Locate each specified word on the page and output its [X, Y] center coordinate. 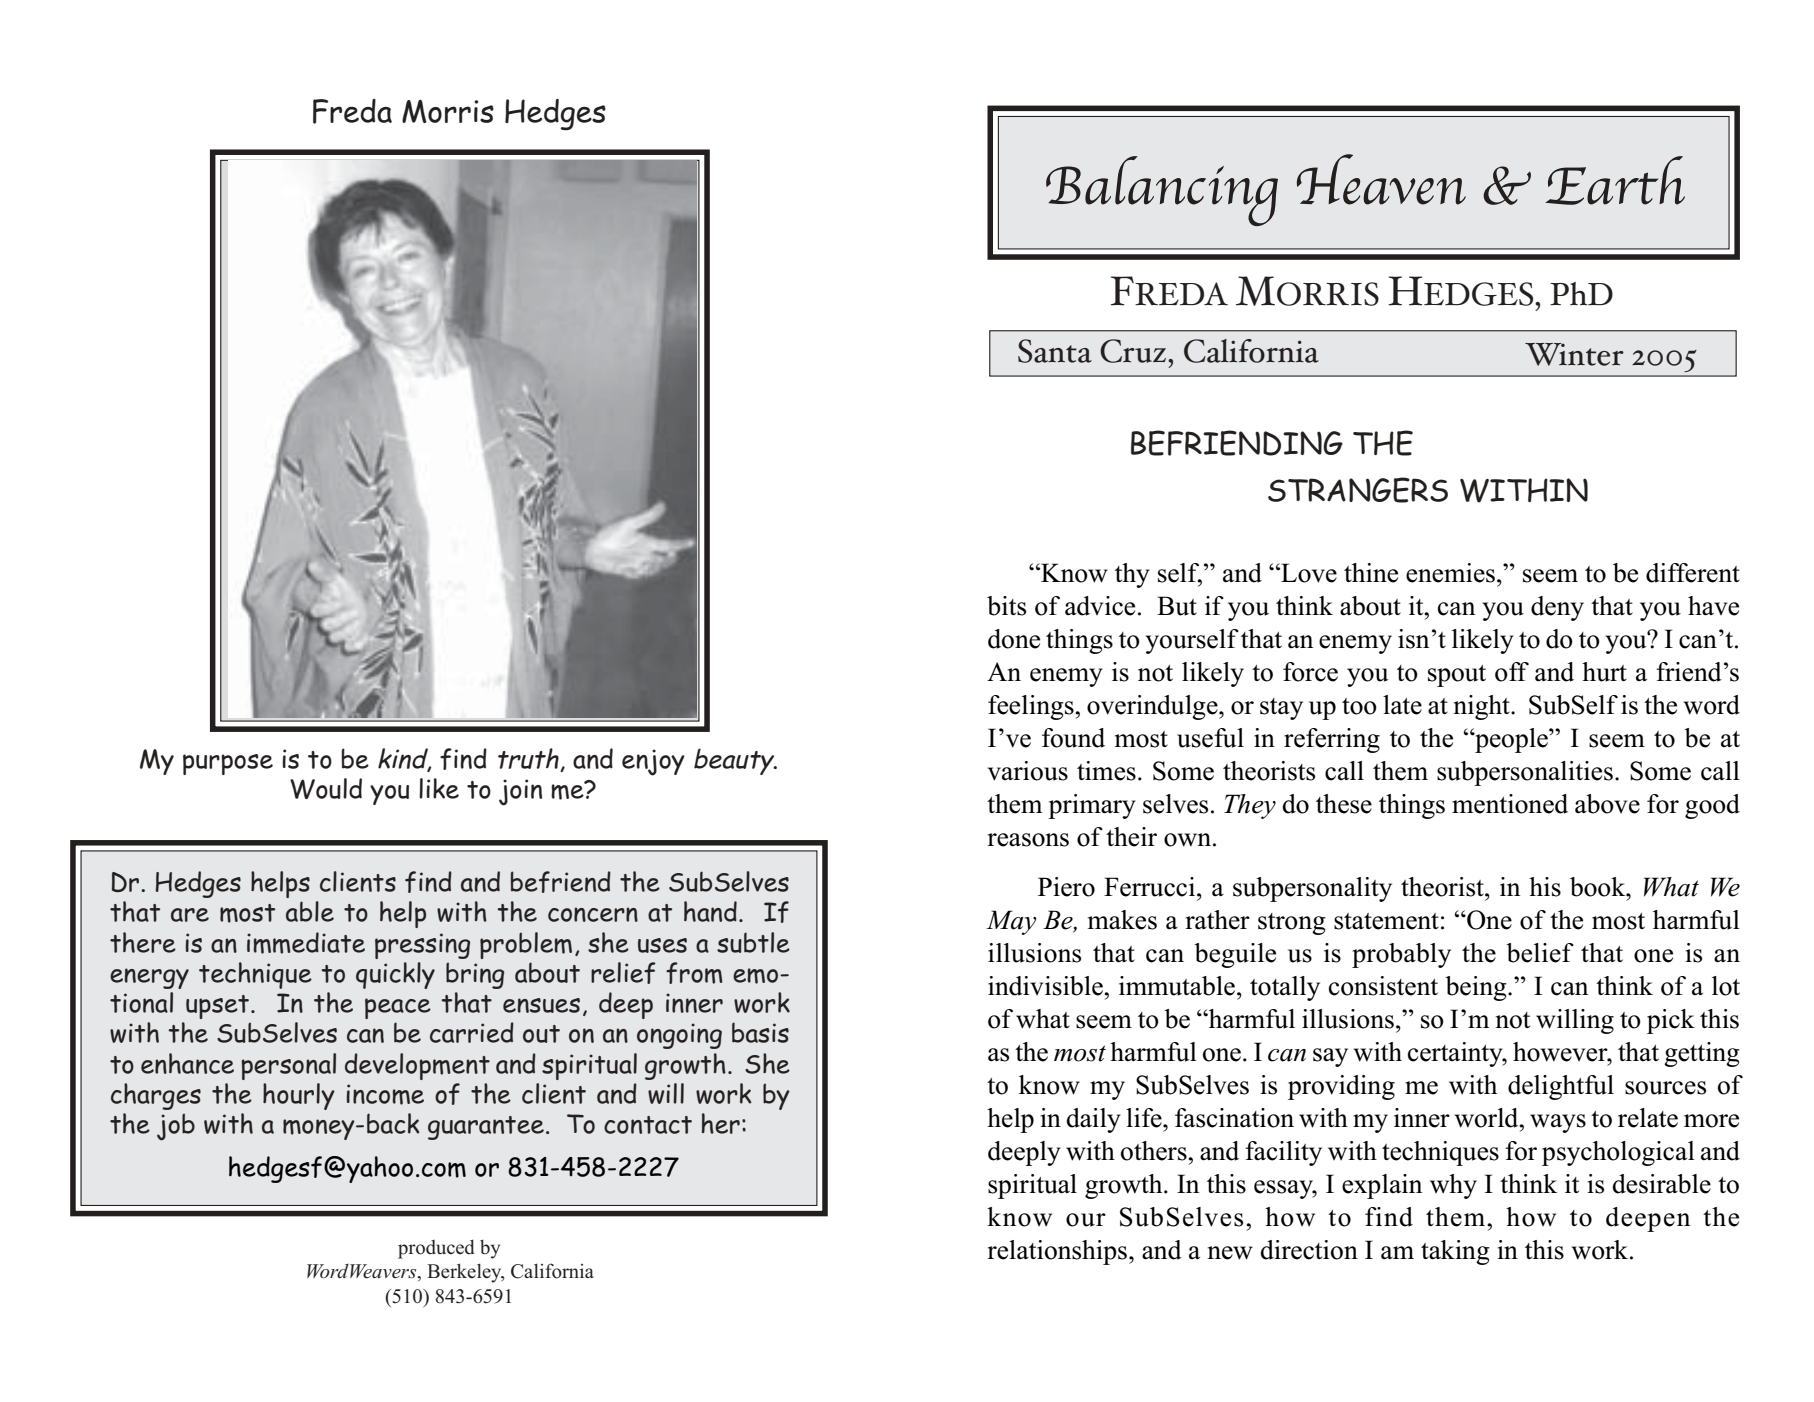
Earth [1615, 180]
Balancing [1162, 191]
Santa [1055, 351]
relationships [1058, 1252]
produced [436, 1249]
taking [1455, 1252]
